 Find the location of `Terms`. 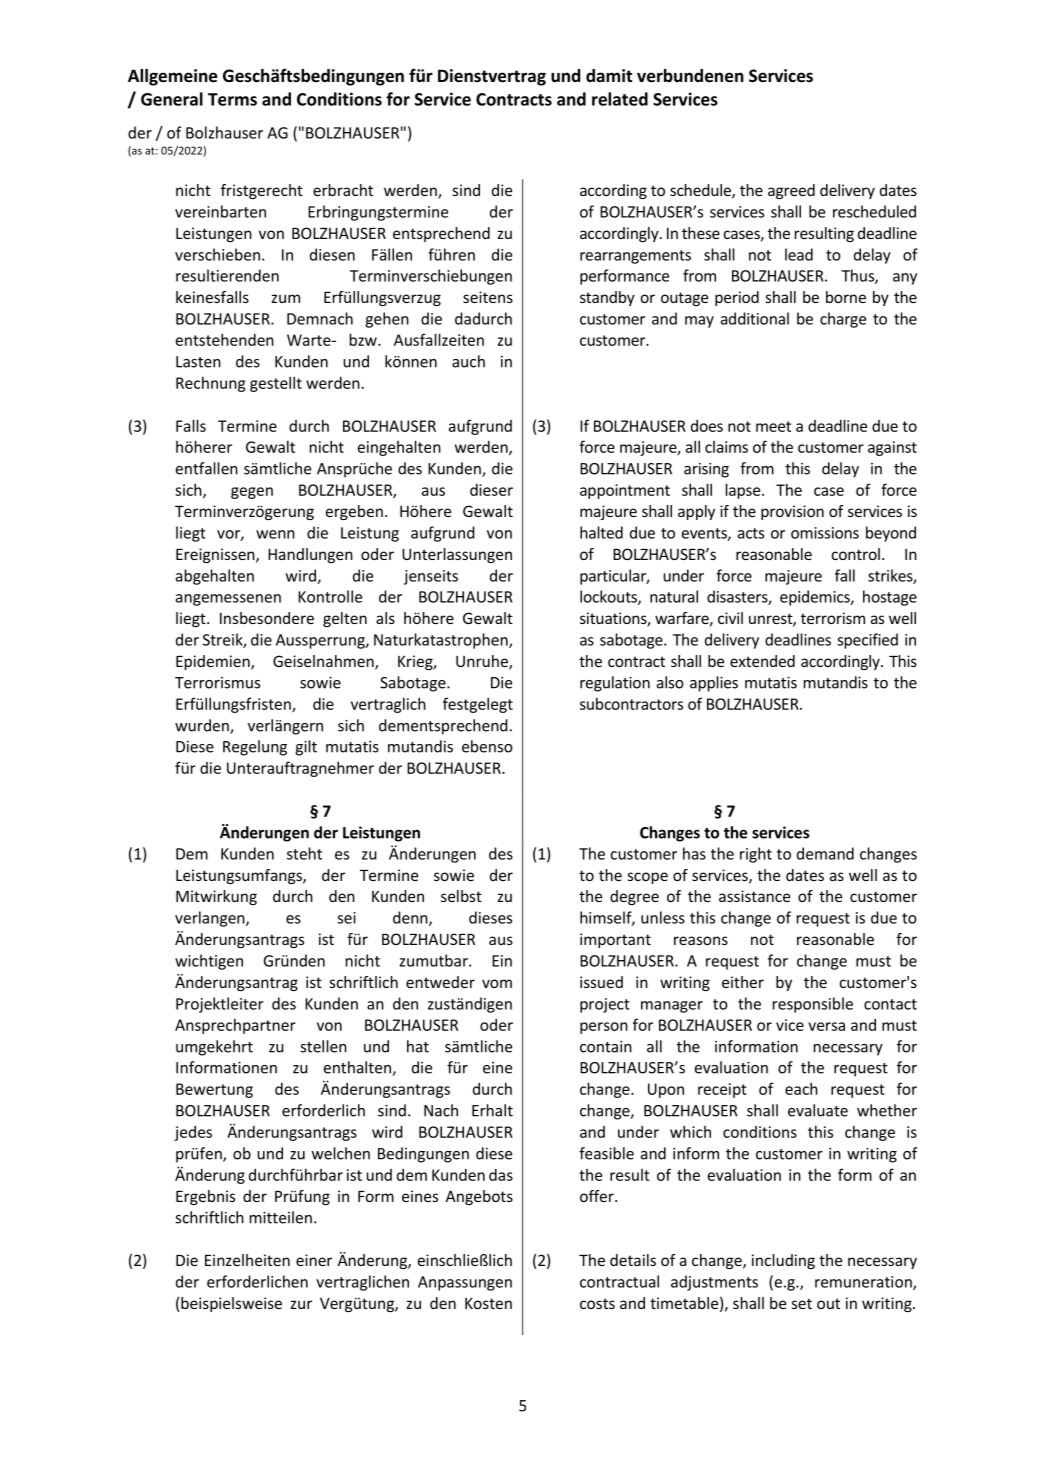

Terms is located at coordinates (232, 99).
